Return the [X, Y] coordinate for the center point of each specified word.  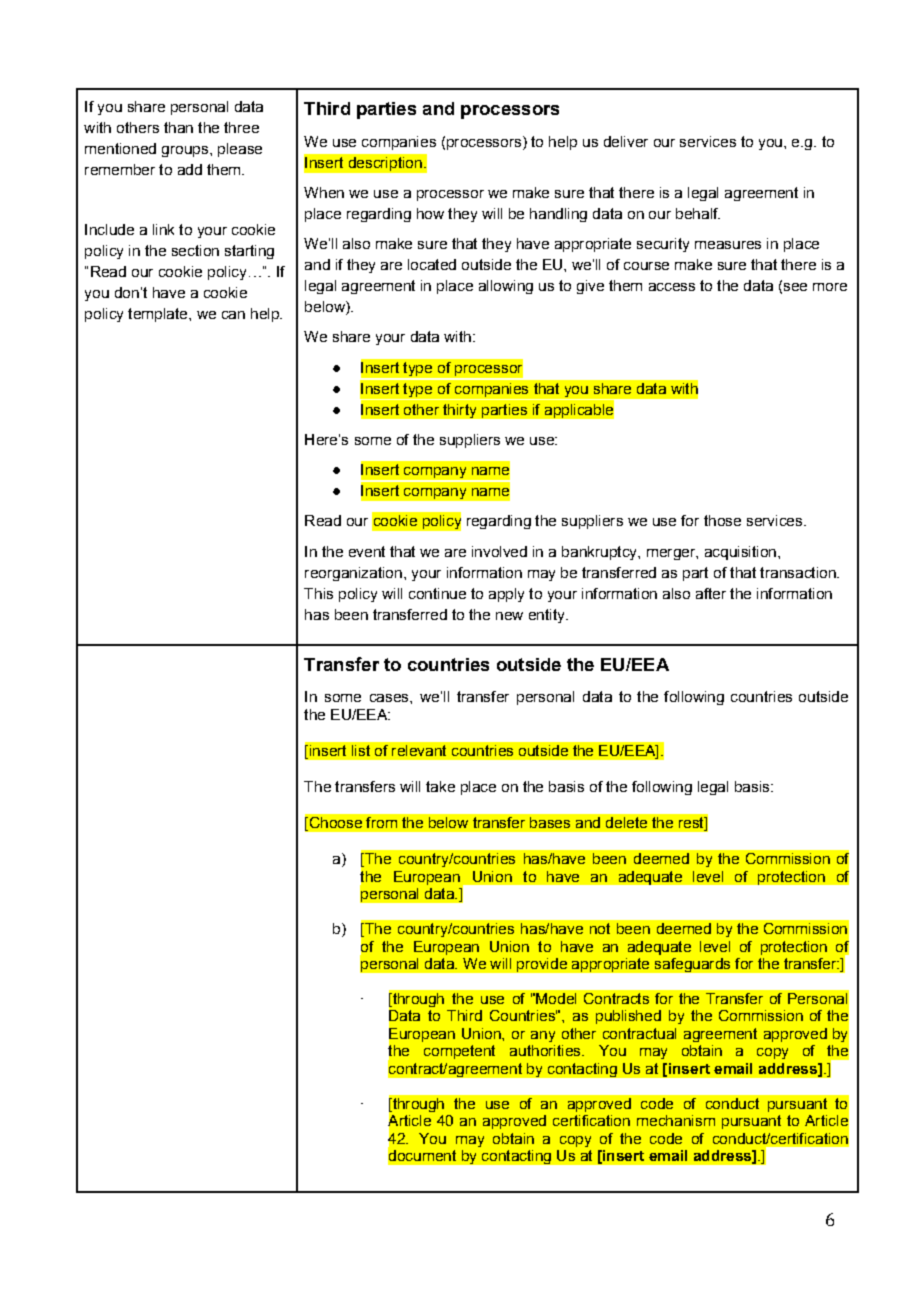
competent [459, 1052]
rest [692, 824]
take [440, 786]
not [600, 928]
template [159, 315]
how [430, 213]
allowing [506, 287]
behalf [698, 213]
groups [185, 151]
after [711, 593]
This [318, 593]
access [672, 287]
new [509, 616]
